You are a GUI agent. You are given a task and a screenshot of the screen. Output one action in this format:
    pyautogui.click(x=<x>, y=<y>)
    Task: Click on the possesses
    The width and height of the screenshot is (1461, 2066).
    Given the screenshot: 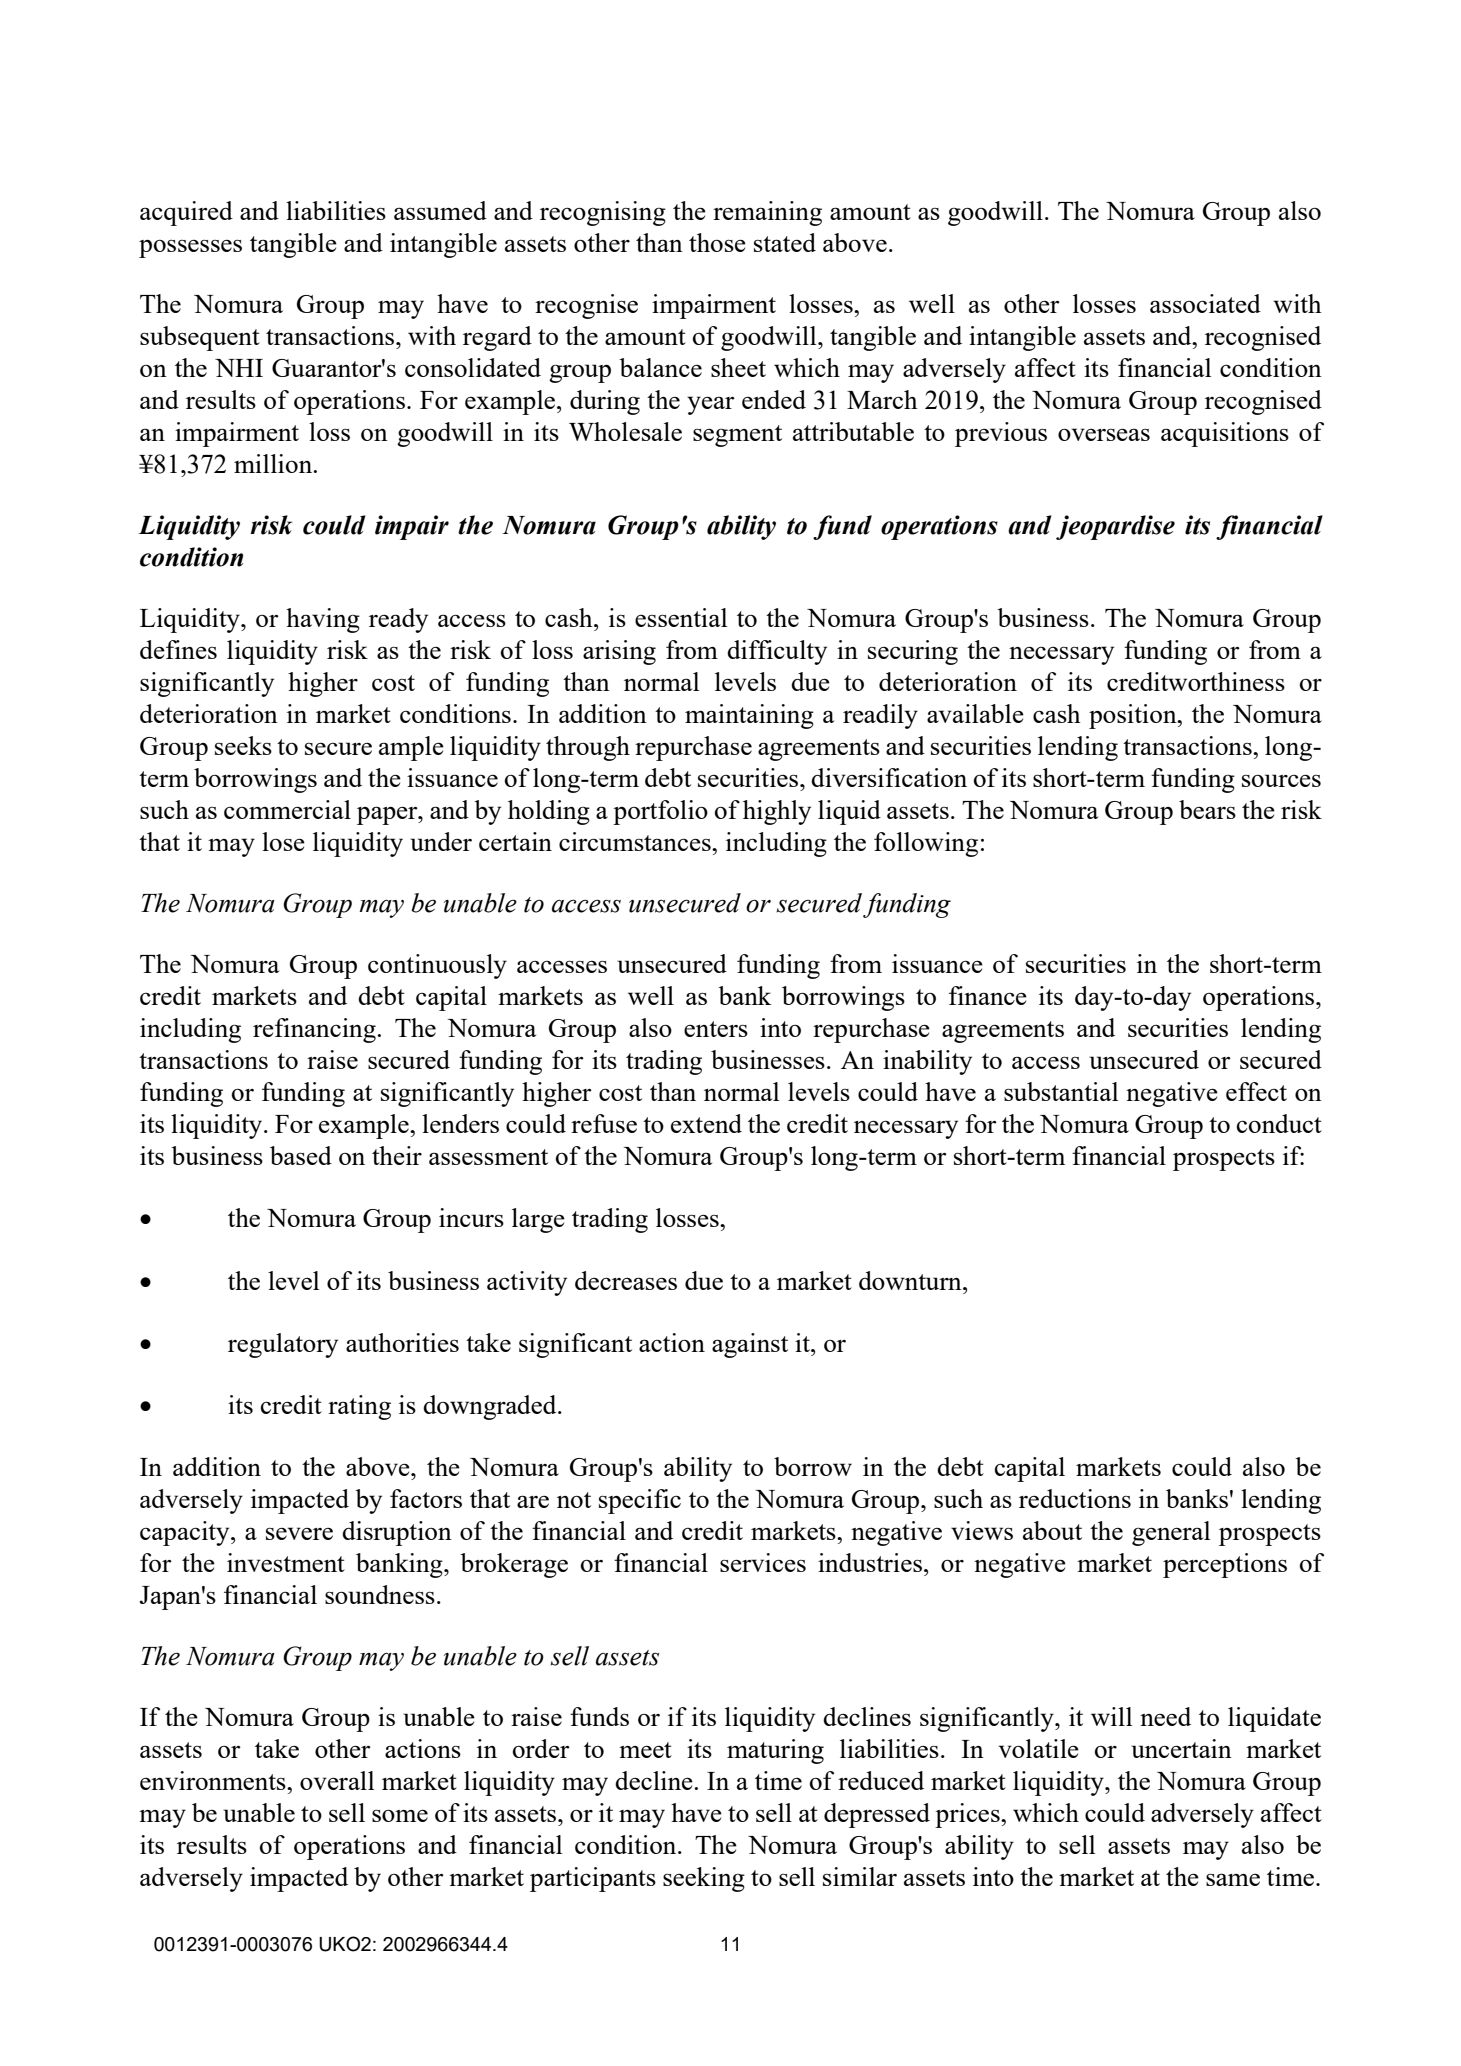 What is the action you would take?
    pyautogui.click(x=190, y=249)
